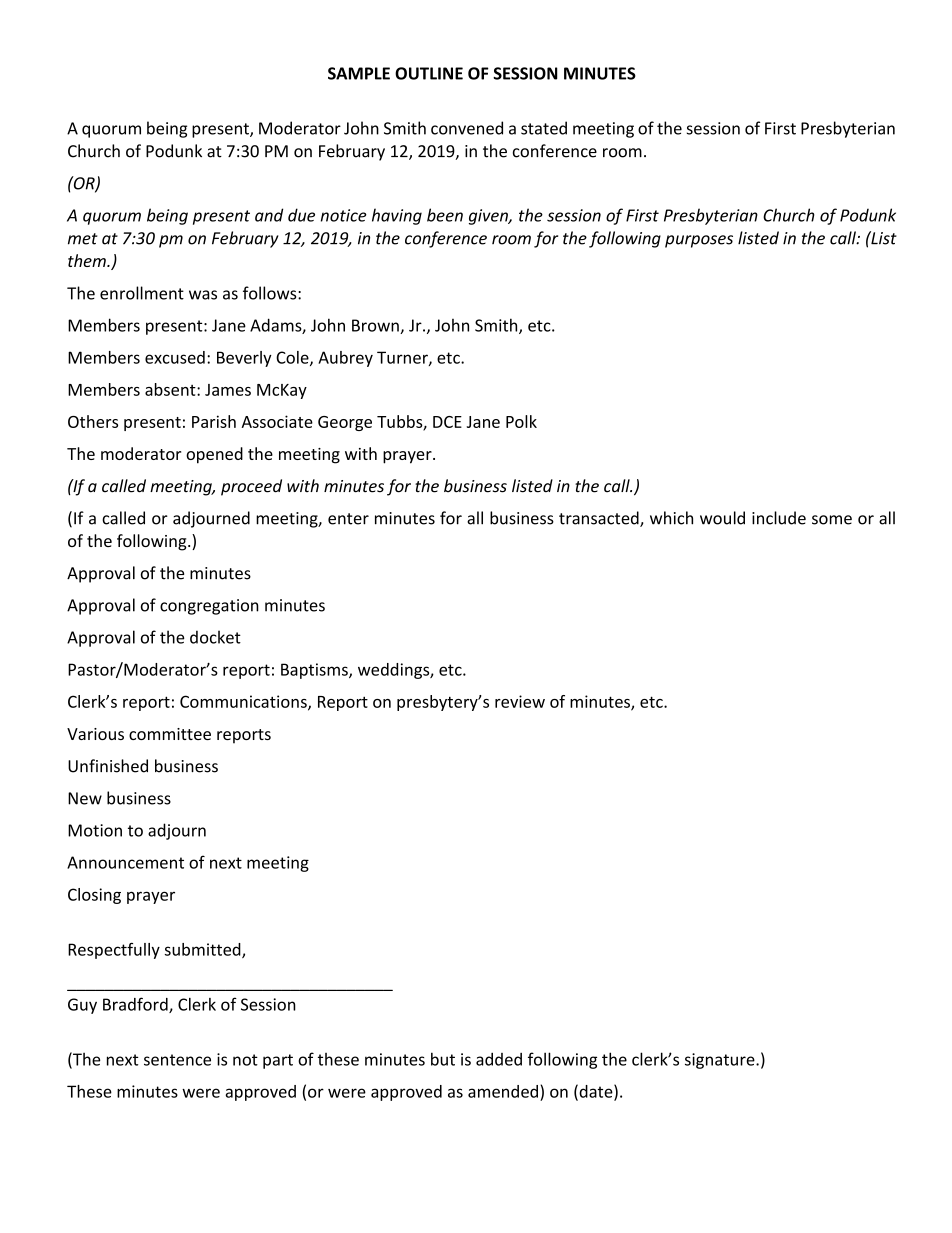  I want to click on but, so click(443, 1059).
